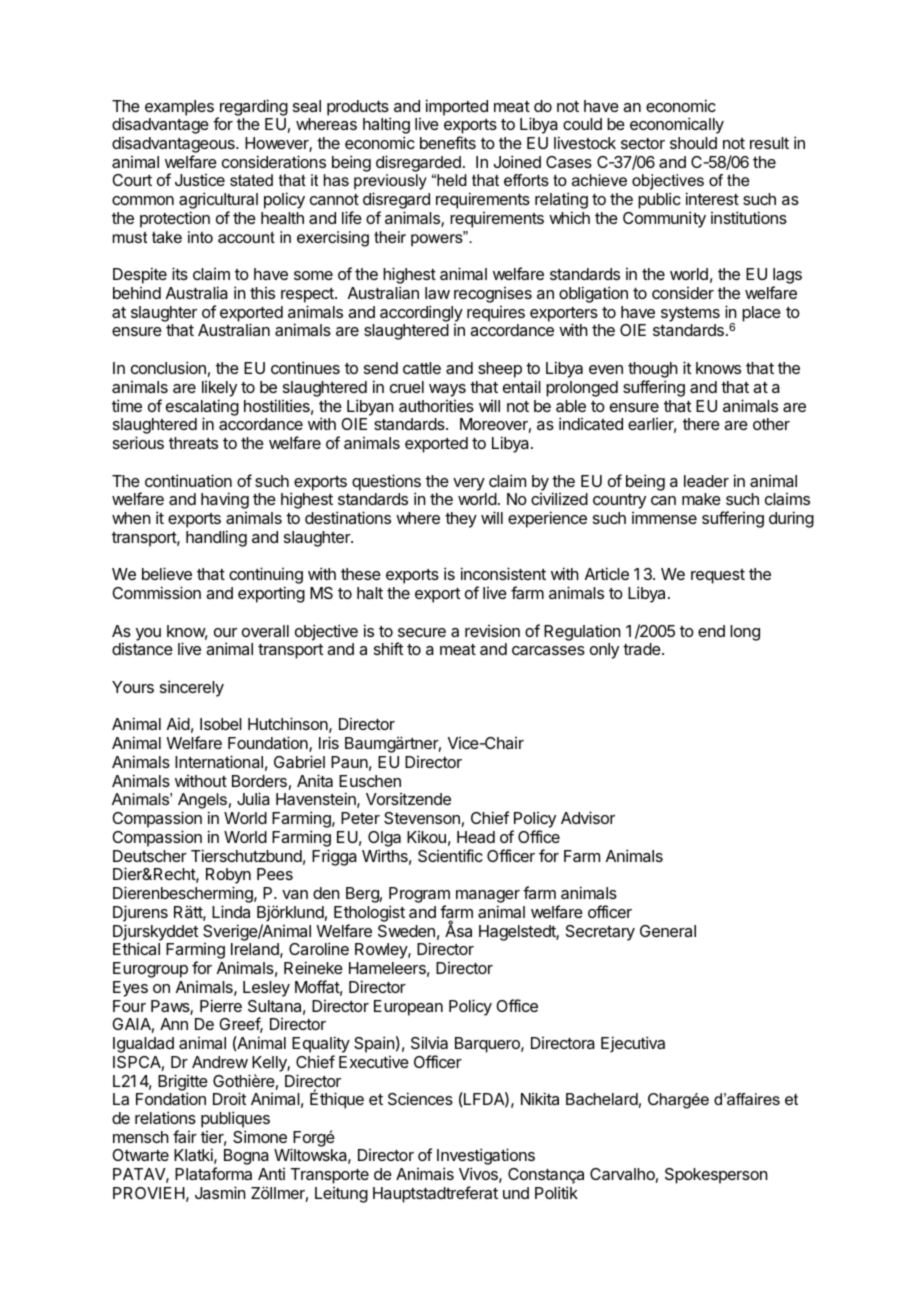  Describe the element at coordinates (706, 481) in the document. I see `leader` at that location.
